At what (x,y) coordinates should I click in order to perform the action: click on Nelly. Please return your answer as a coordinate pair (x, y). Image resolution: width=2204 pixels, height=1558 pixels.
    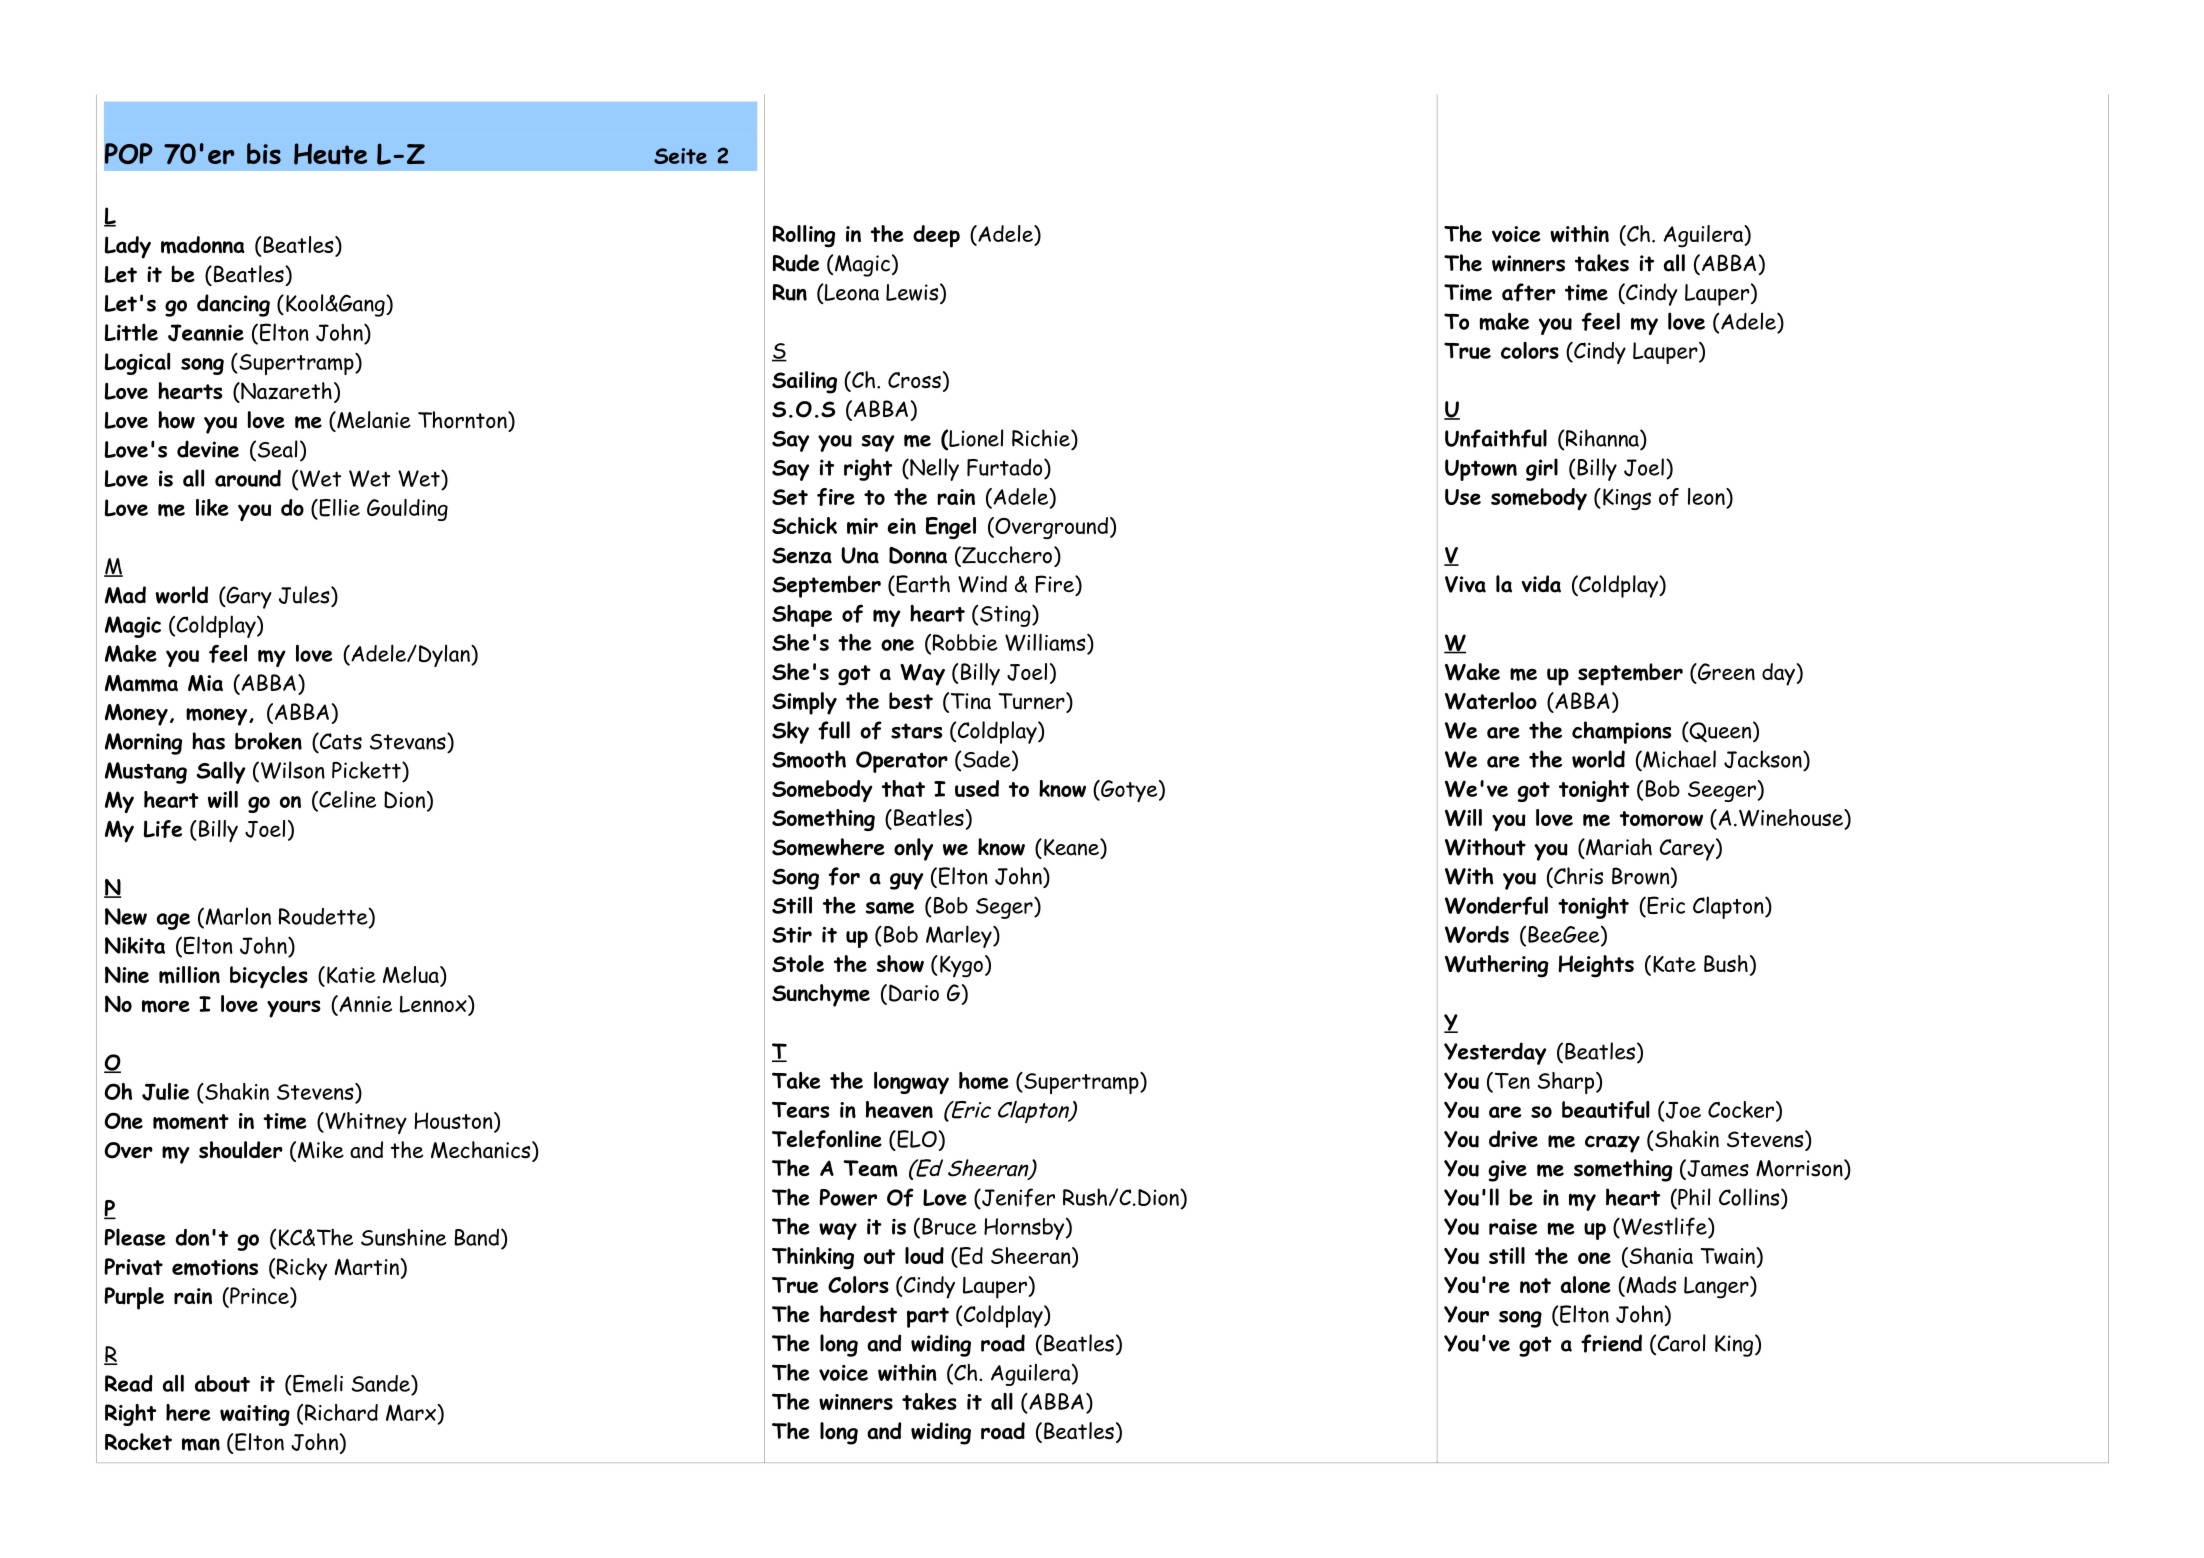
    Looking at the image, I should click on (933, 469).
